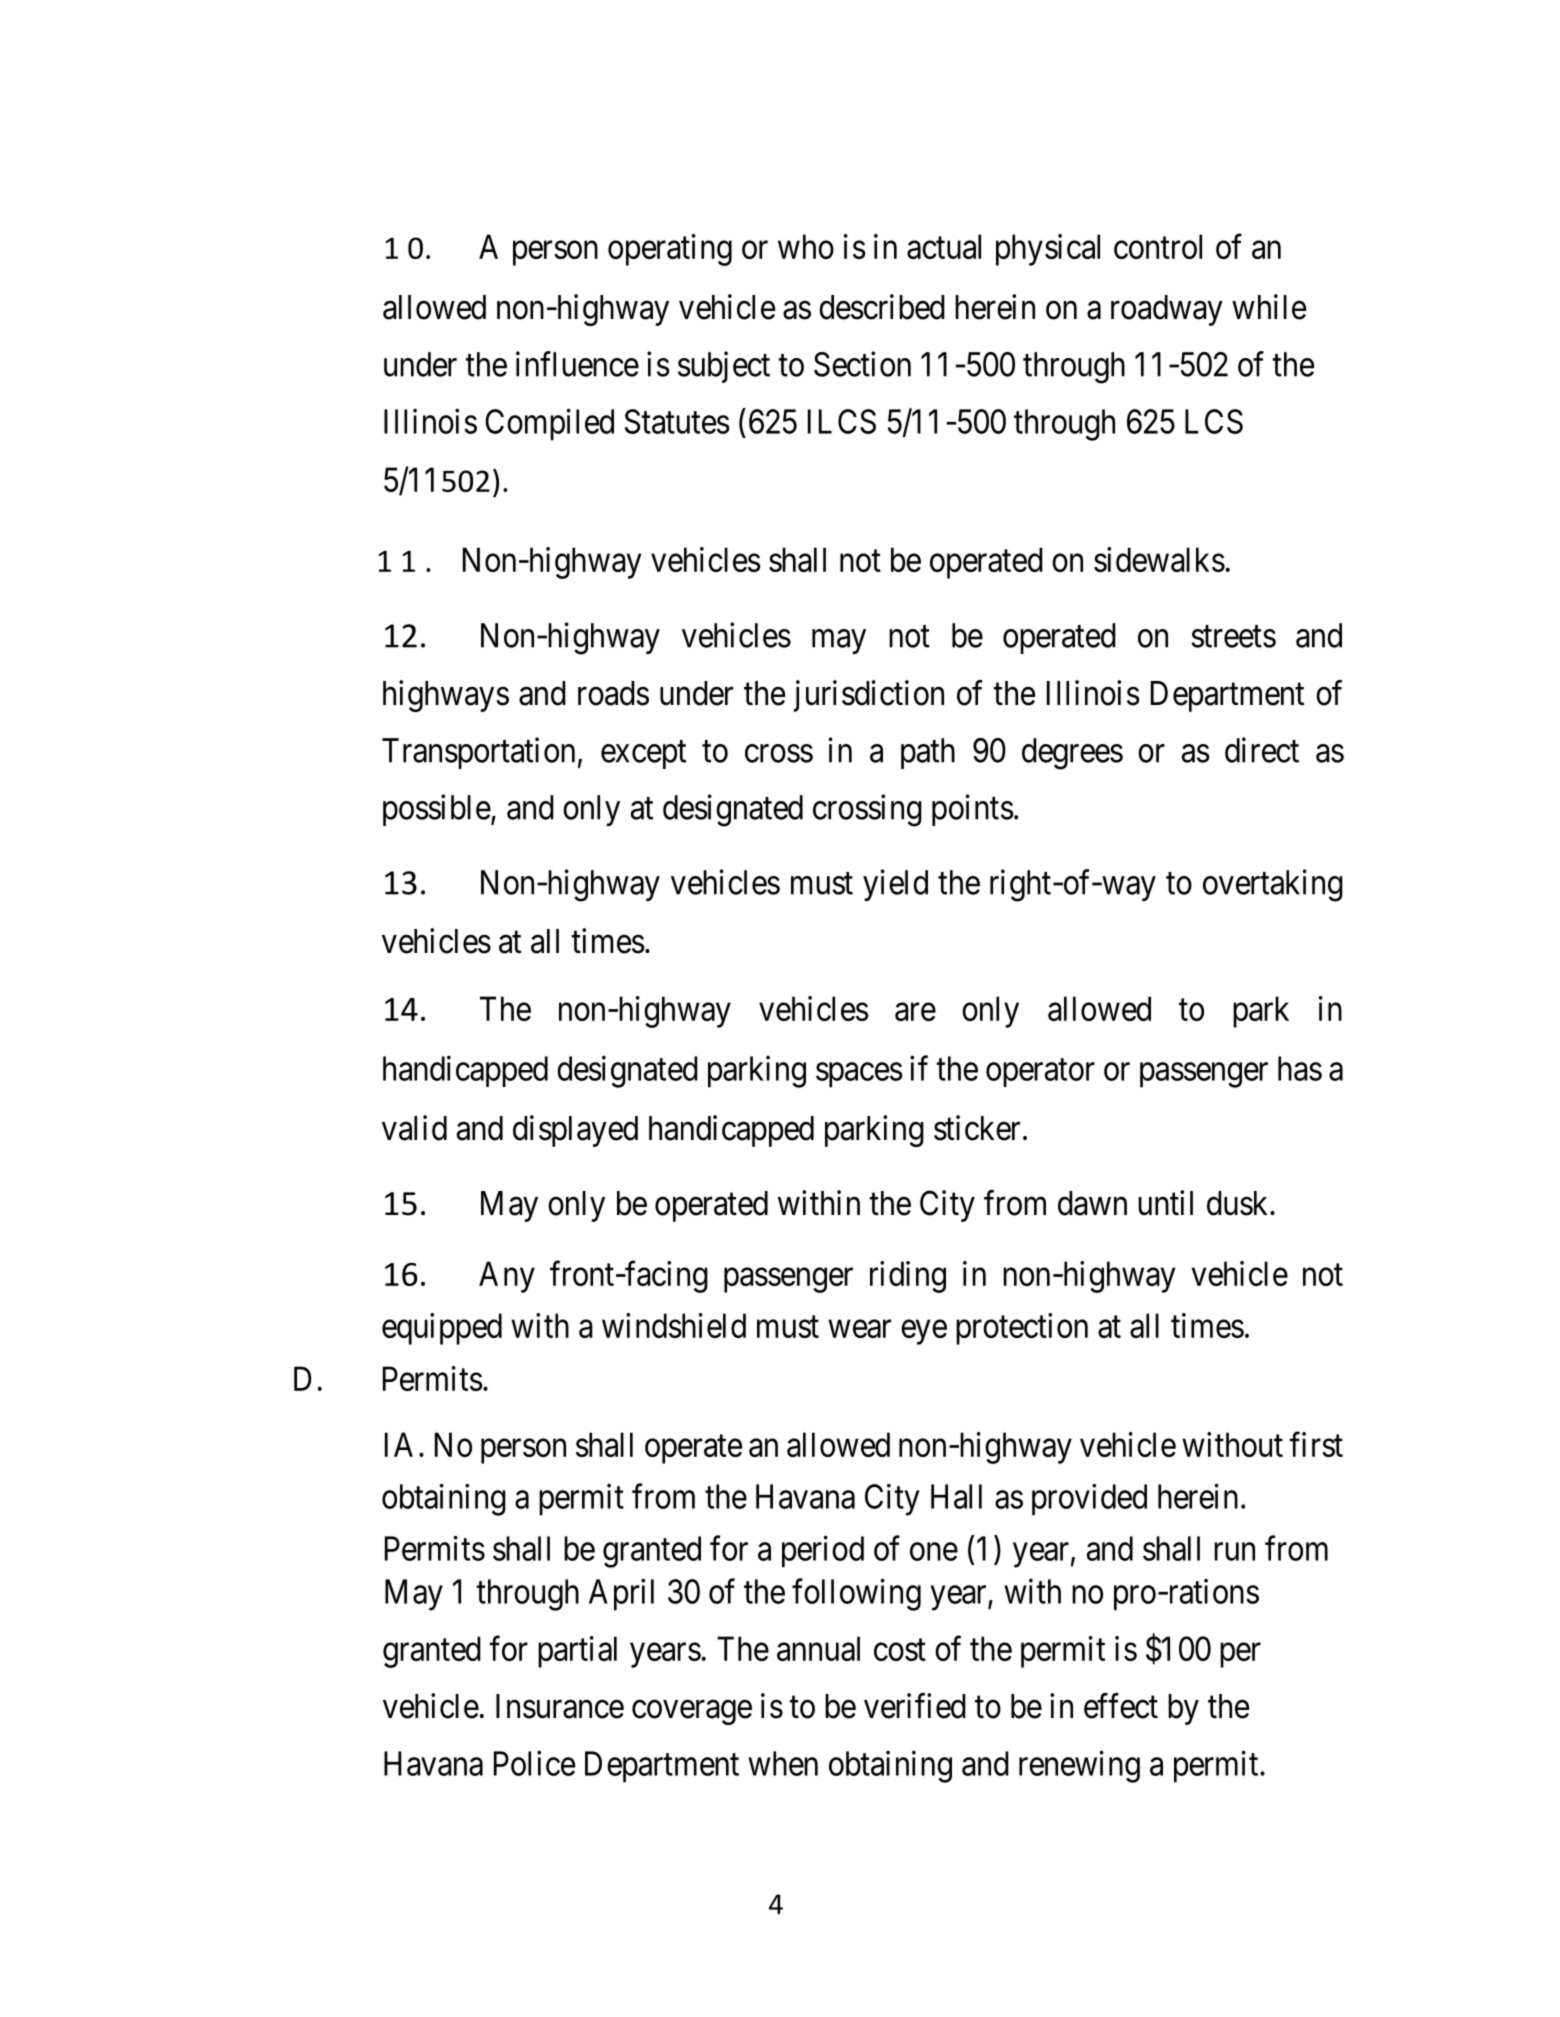 Image resolution: width=1560 pixels, height=2017 pixels. What do you see at coordinates (908, 1277) in the screenshot?
I see `riding` at bounding box center [908, 1277].
